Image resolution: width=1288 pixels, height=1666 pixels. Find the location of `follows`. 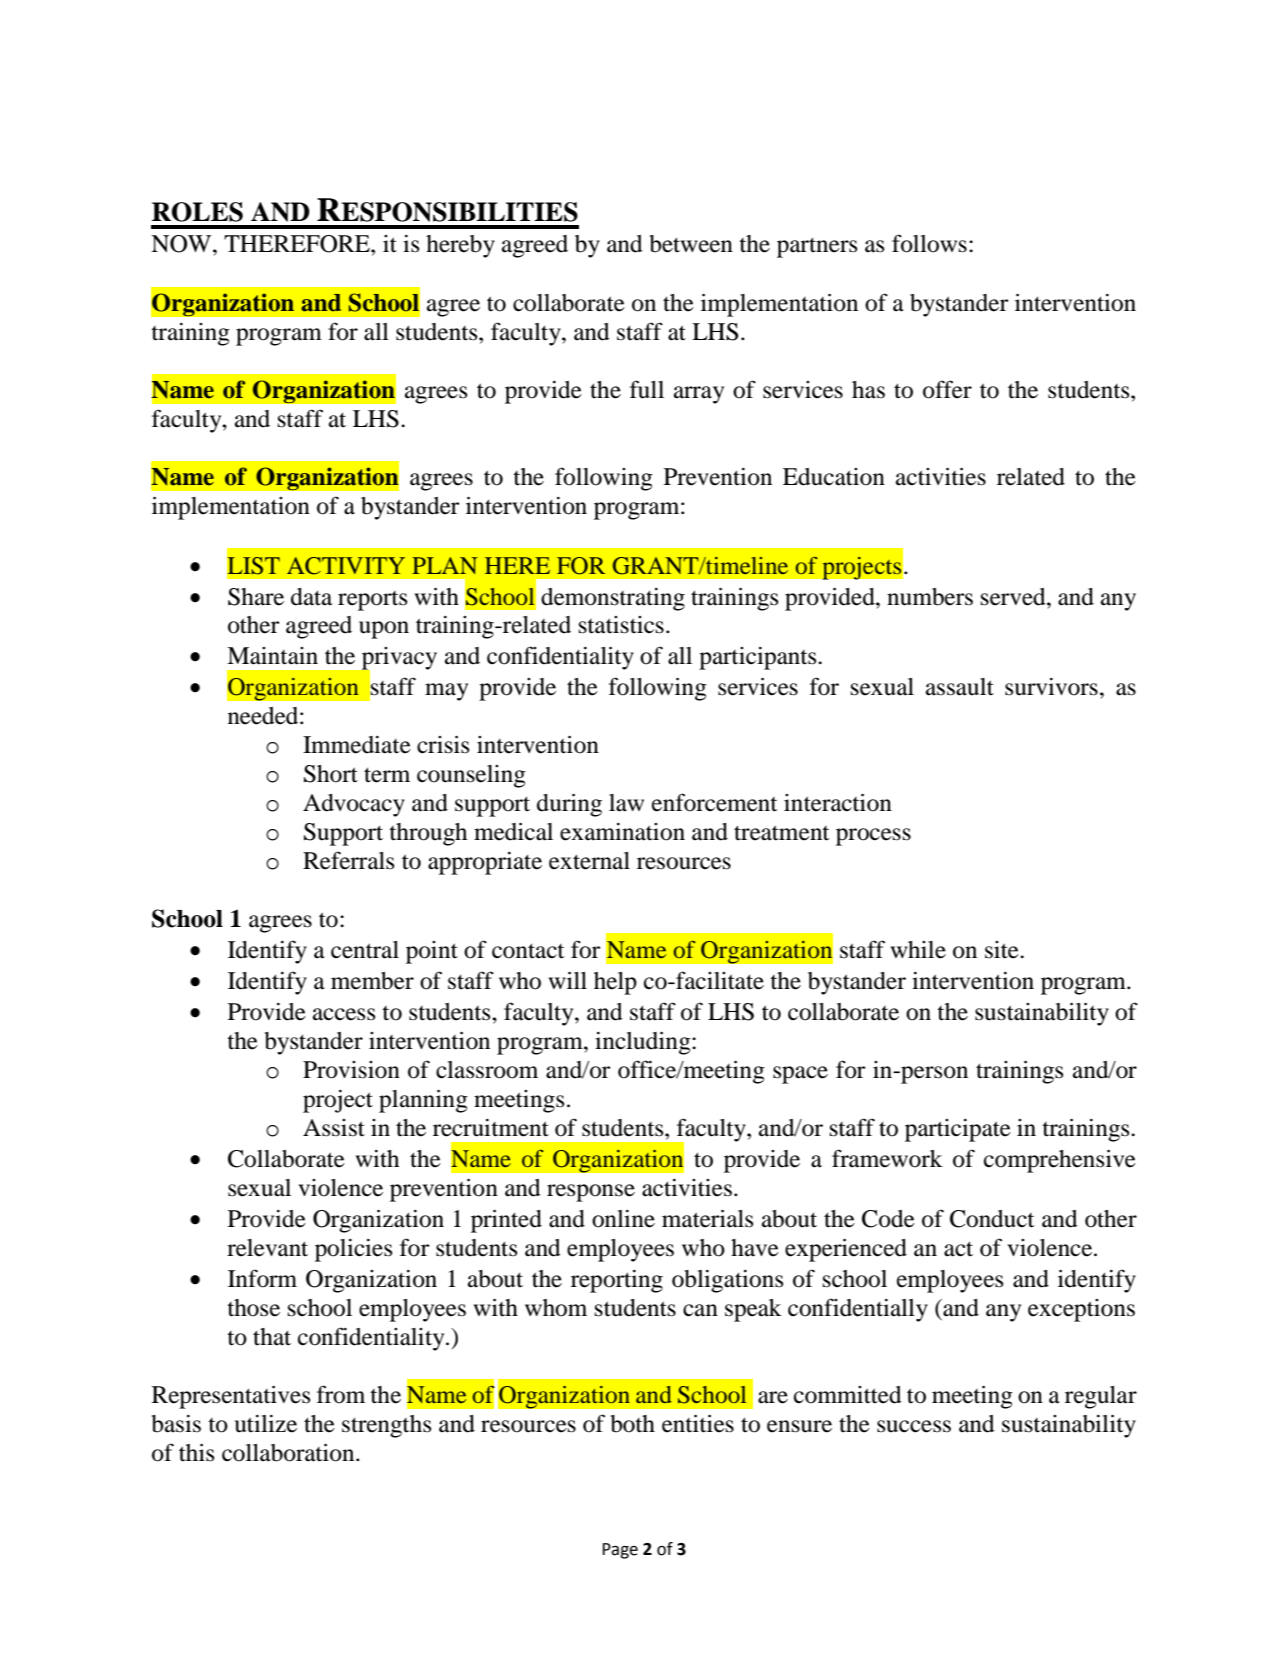

follows is located at coordinates (929, 243).
